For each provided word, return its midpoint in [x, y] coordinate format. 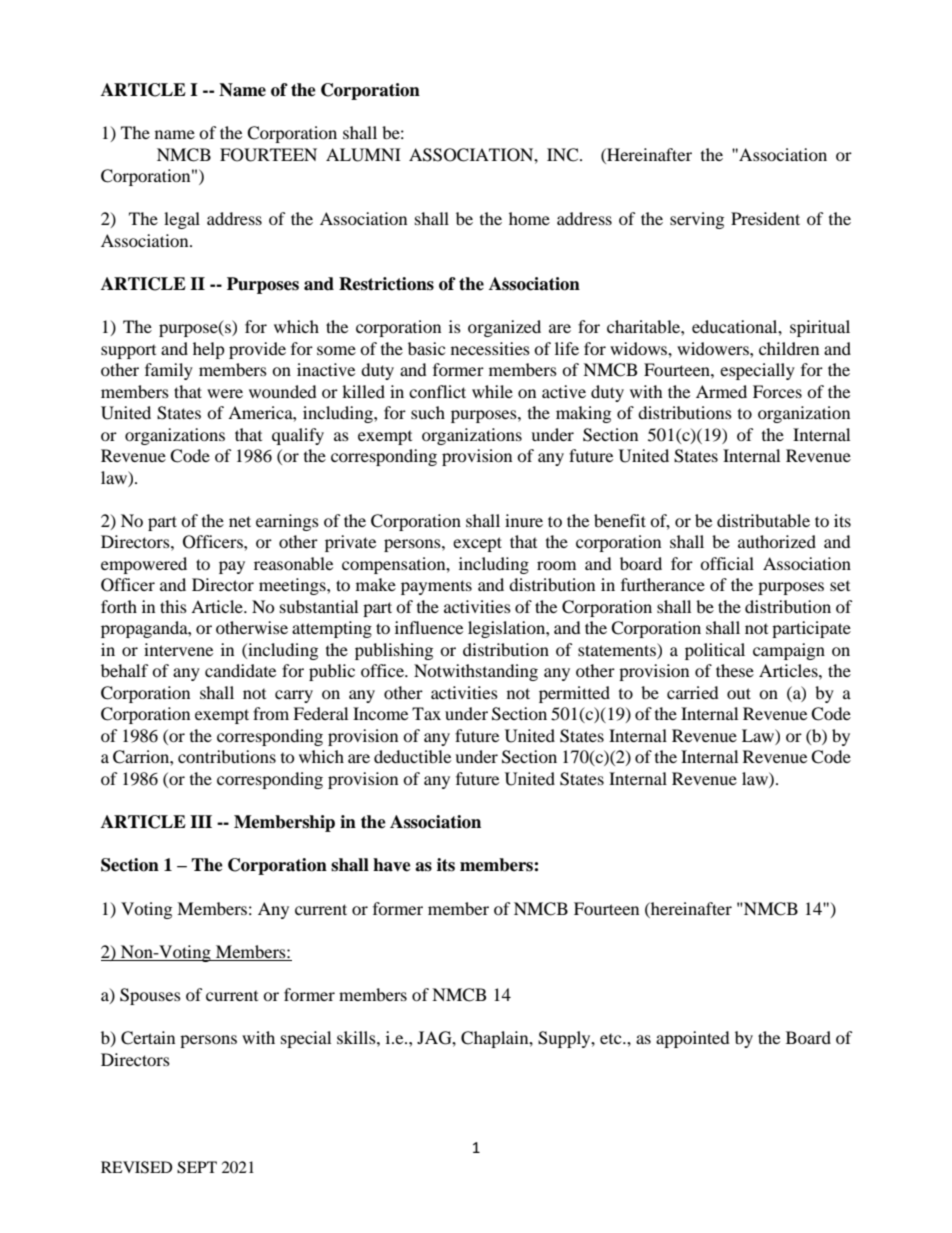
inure [524, 520]
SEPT [197, 1167]
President [765, 218]
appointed [693, 1039]
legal [182, 220]
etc [612, 1039]
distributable [763, 520]
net [240, 521]
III [201, 821]
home [529, 218]
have [392, 865]
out [739, 693]
